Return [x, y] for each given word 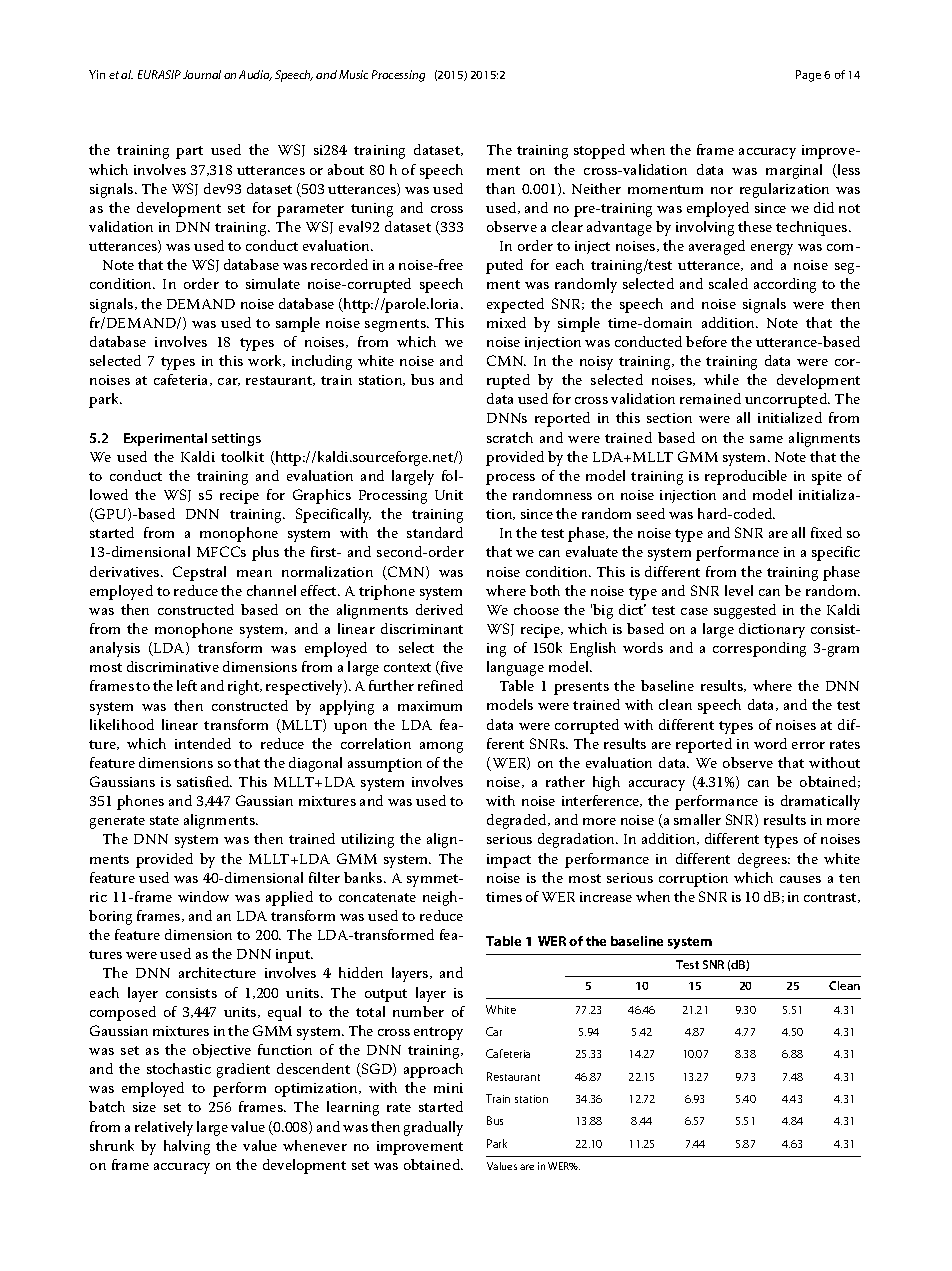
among [441, 747]
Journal [202, 74]
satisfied [204, 781]
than [500, 188]
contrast [831, 898]
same [766, 439]
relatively [164, 1128]
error [808, 745]
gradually [433, 1128]
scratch [510, 437]
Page [808, 76]
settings [236, 439]
